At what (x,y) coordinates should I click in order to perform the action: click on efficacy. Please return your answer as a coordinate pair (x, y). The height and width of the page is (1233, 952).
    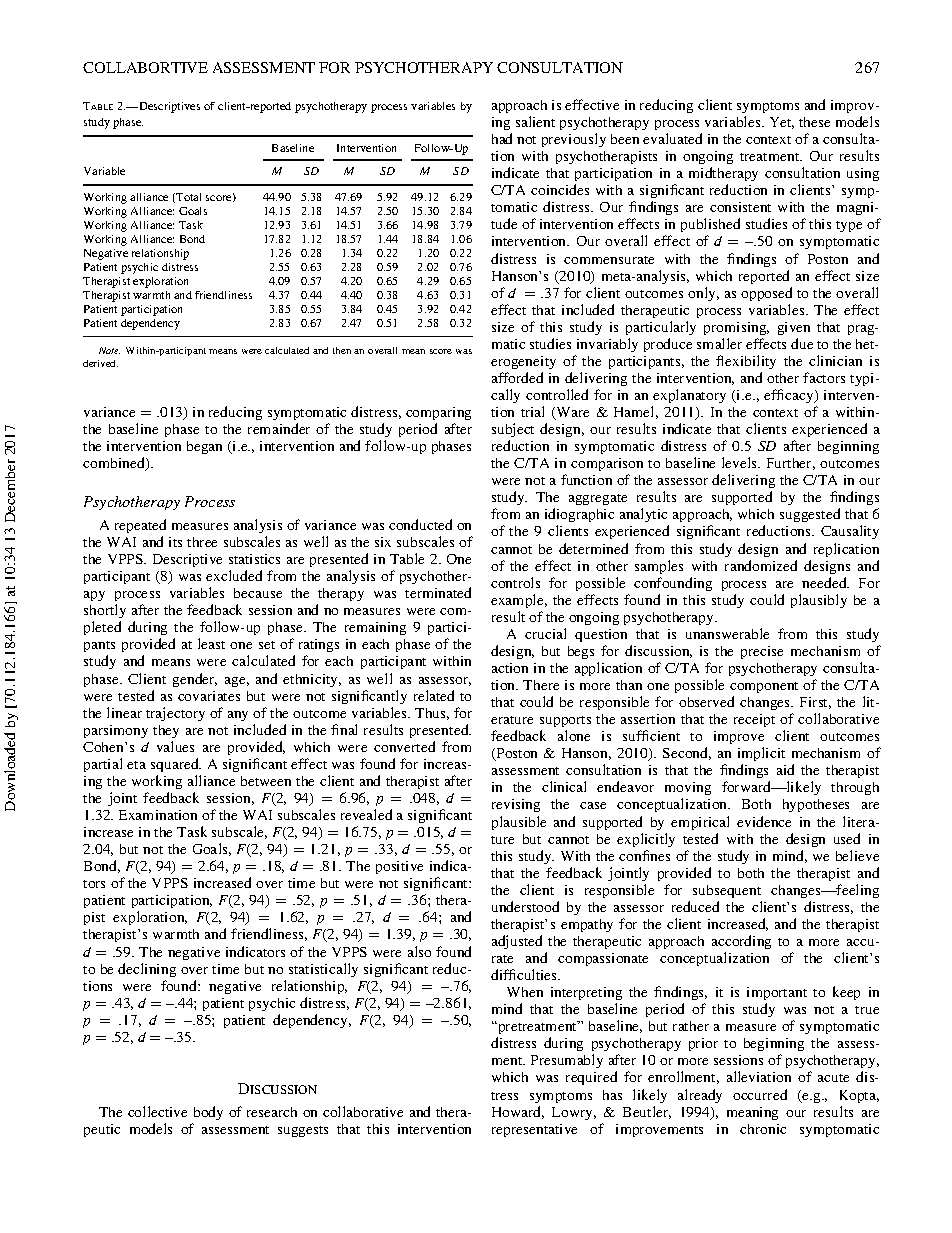
    Looking at the image, I should click on (790, 396).
